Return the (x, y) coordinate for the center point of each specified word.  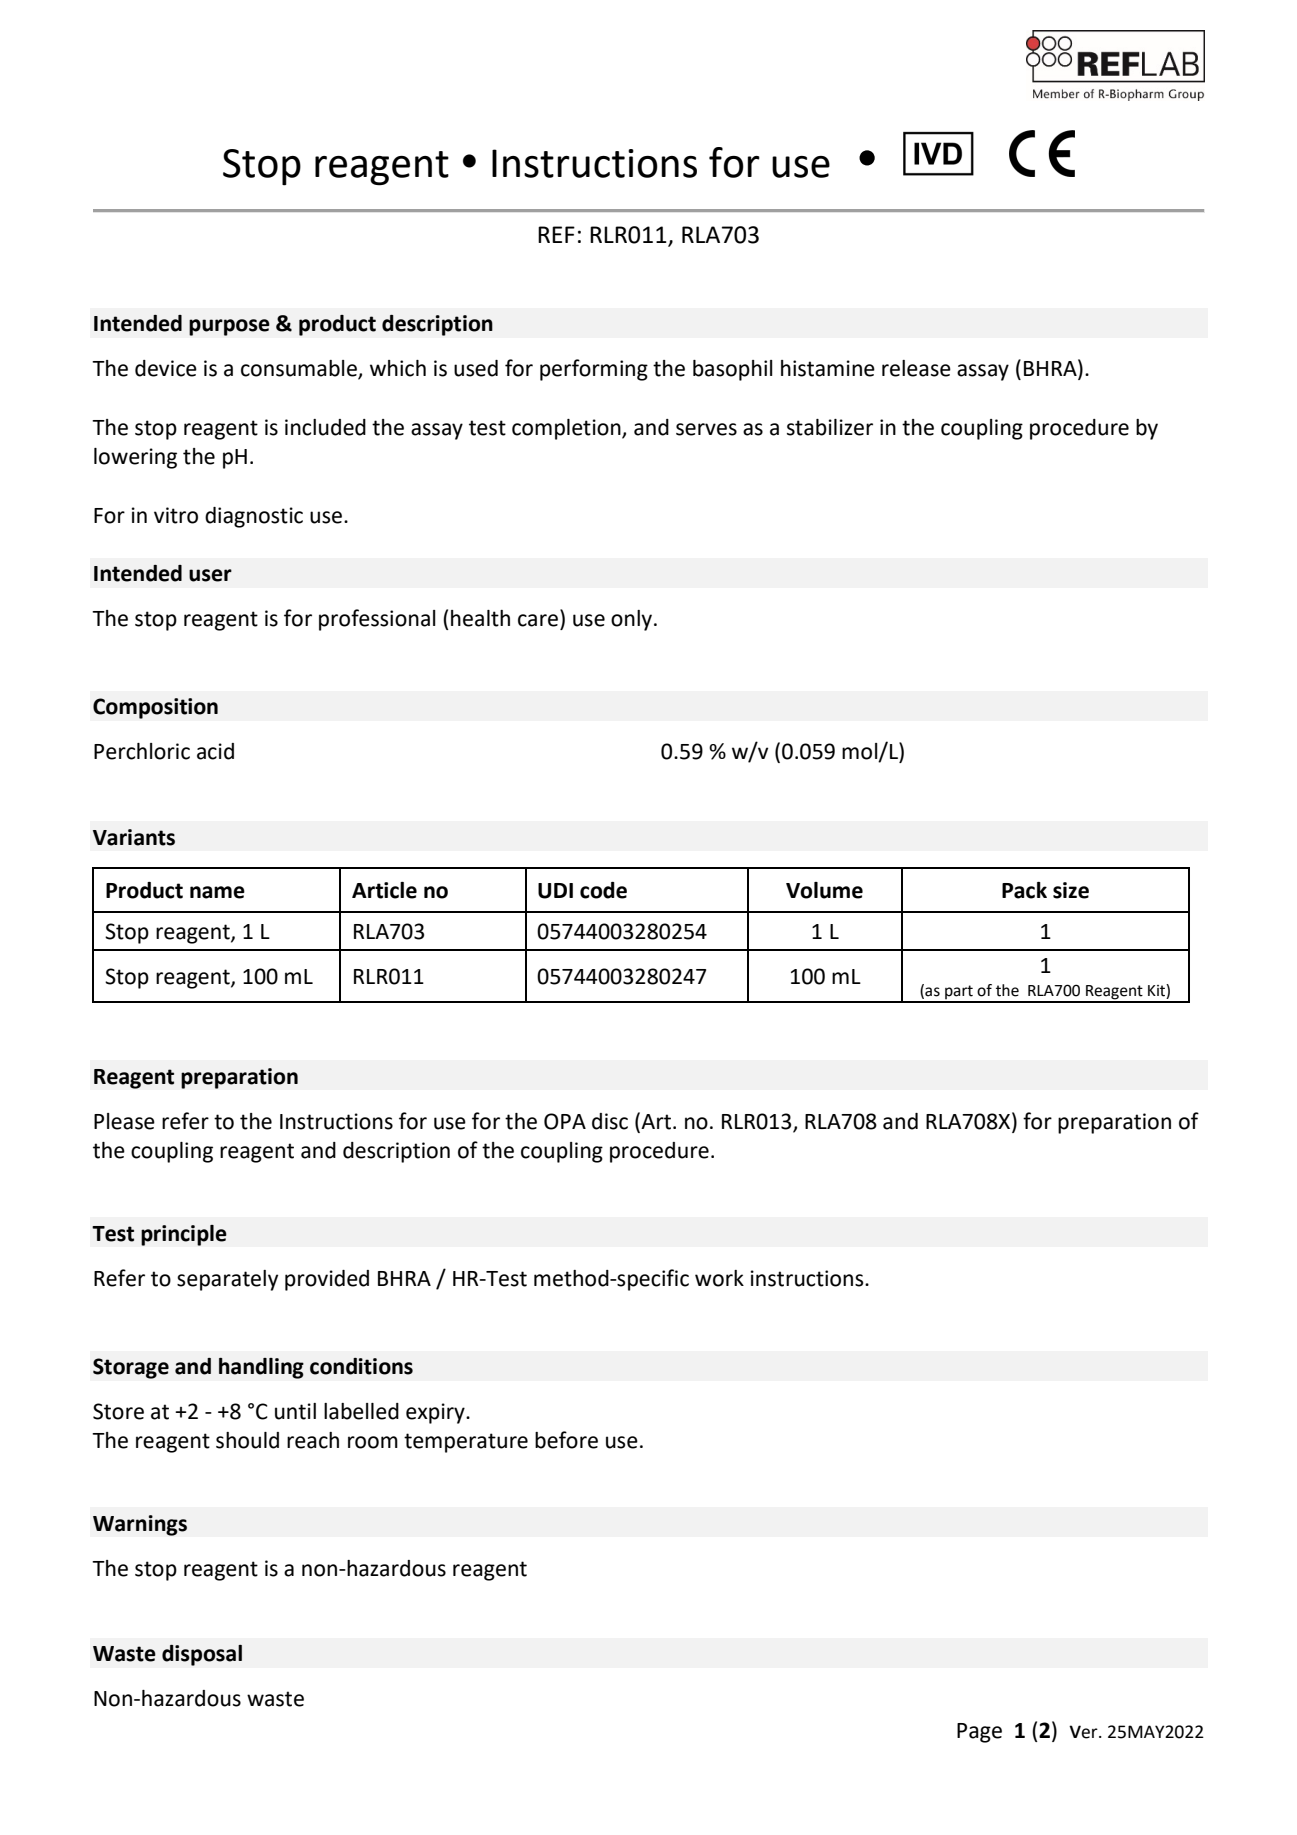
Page (979, 1733)
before (566, 1440)
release (916, 368)
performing (594, 370)
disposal (202, 1655)
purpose (229, 327)
